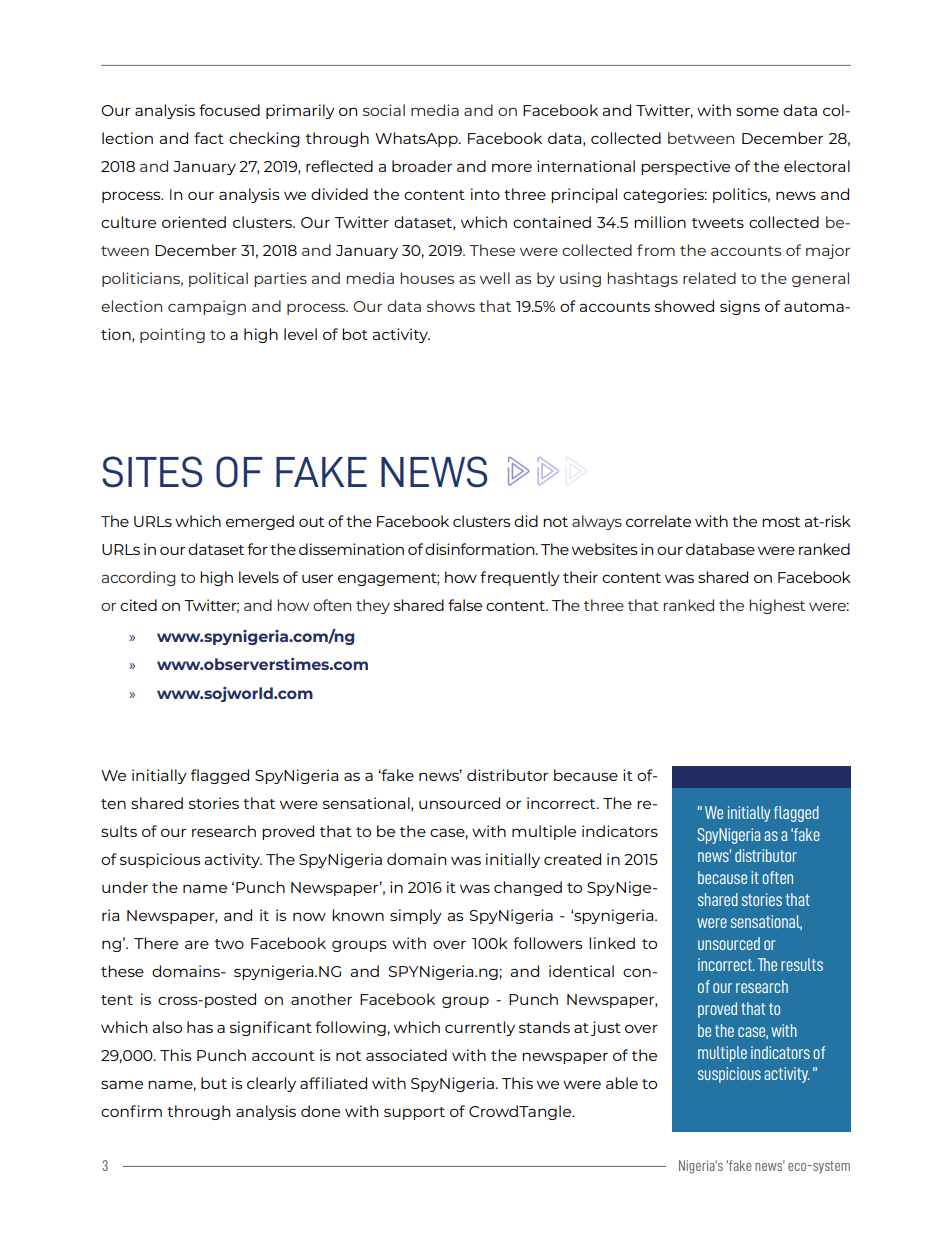 The width and height of the screenshot is (952, 1233). What do you see at coordinates (209, 138) in the screenshot?
I see `fact` at bounding box center [209, 138].
